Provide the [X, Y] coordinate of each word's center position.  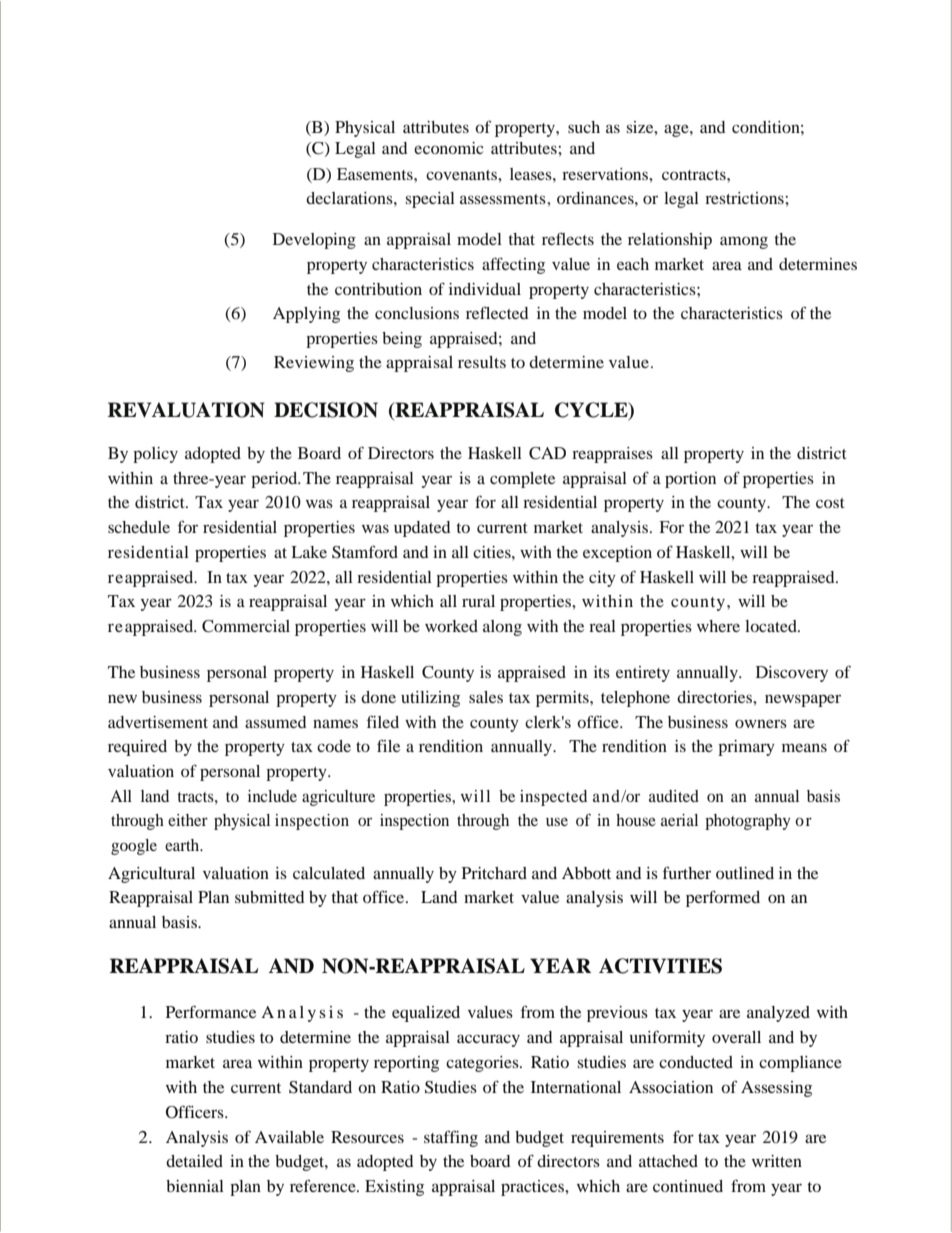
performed [723, 898]
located [772, 626]
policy [155, 455]
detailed [194, 1161]
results [482, 362]
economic [448, 148]
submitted [269, 897]
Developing [314, 241]
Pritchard [494, 873]
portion [690, 480]
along [502, 628]
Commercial [246, 626]
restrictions [745, 198]
